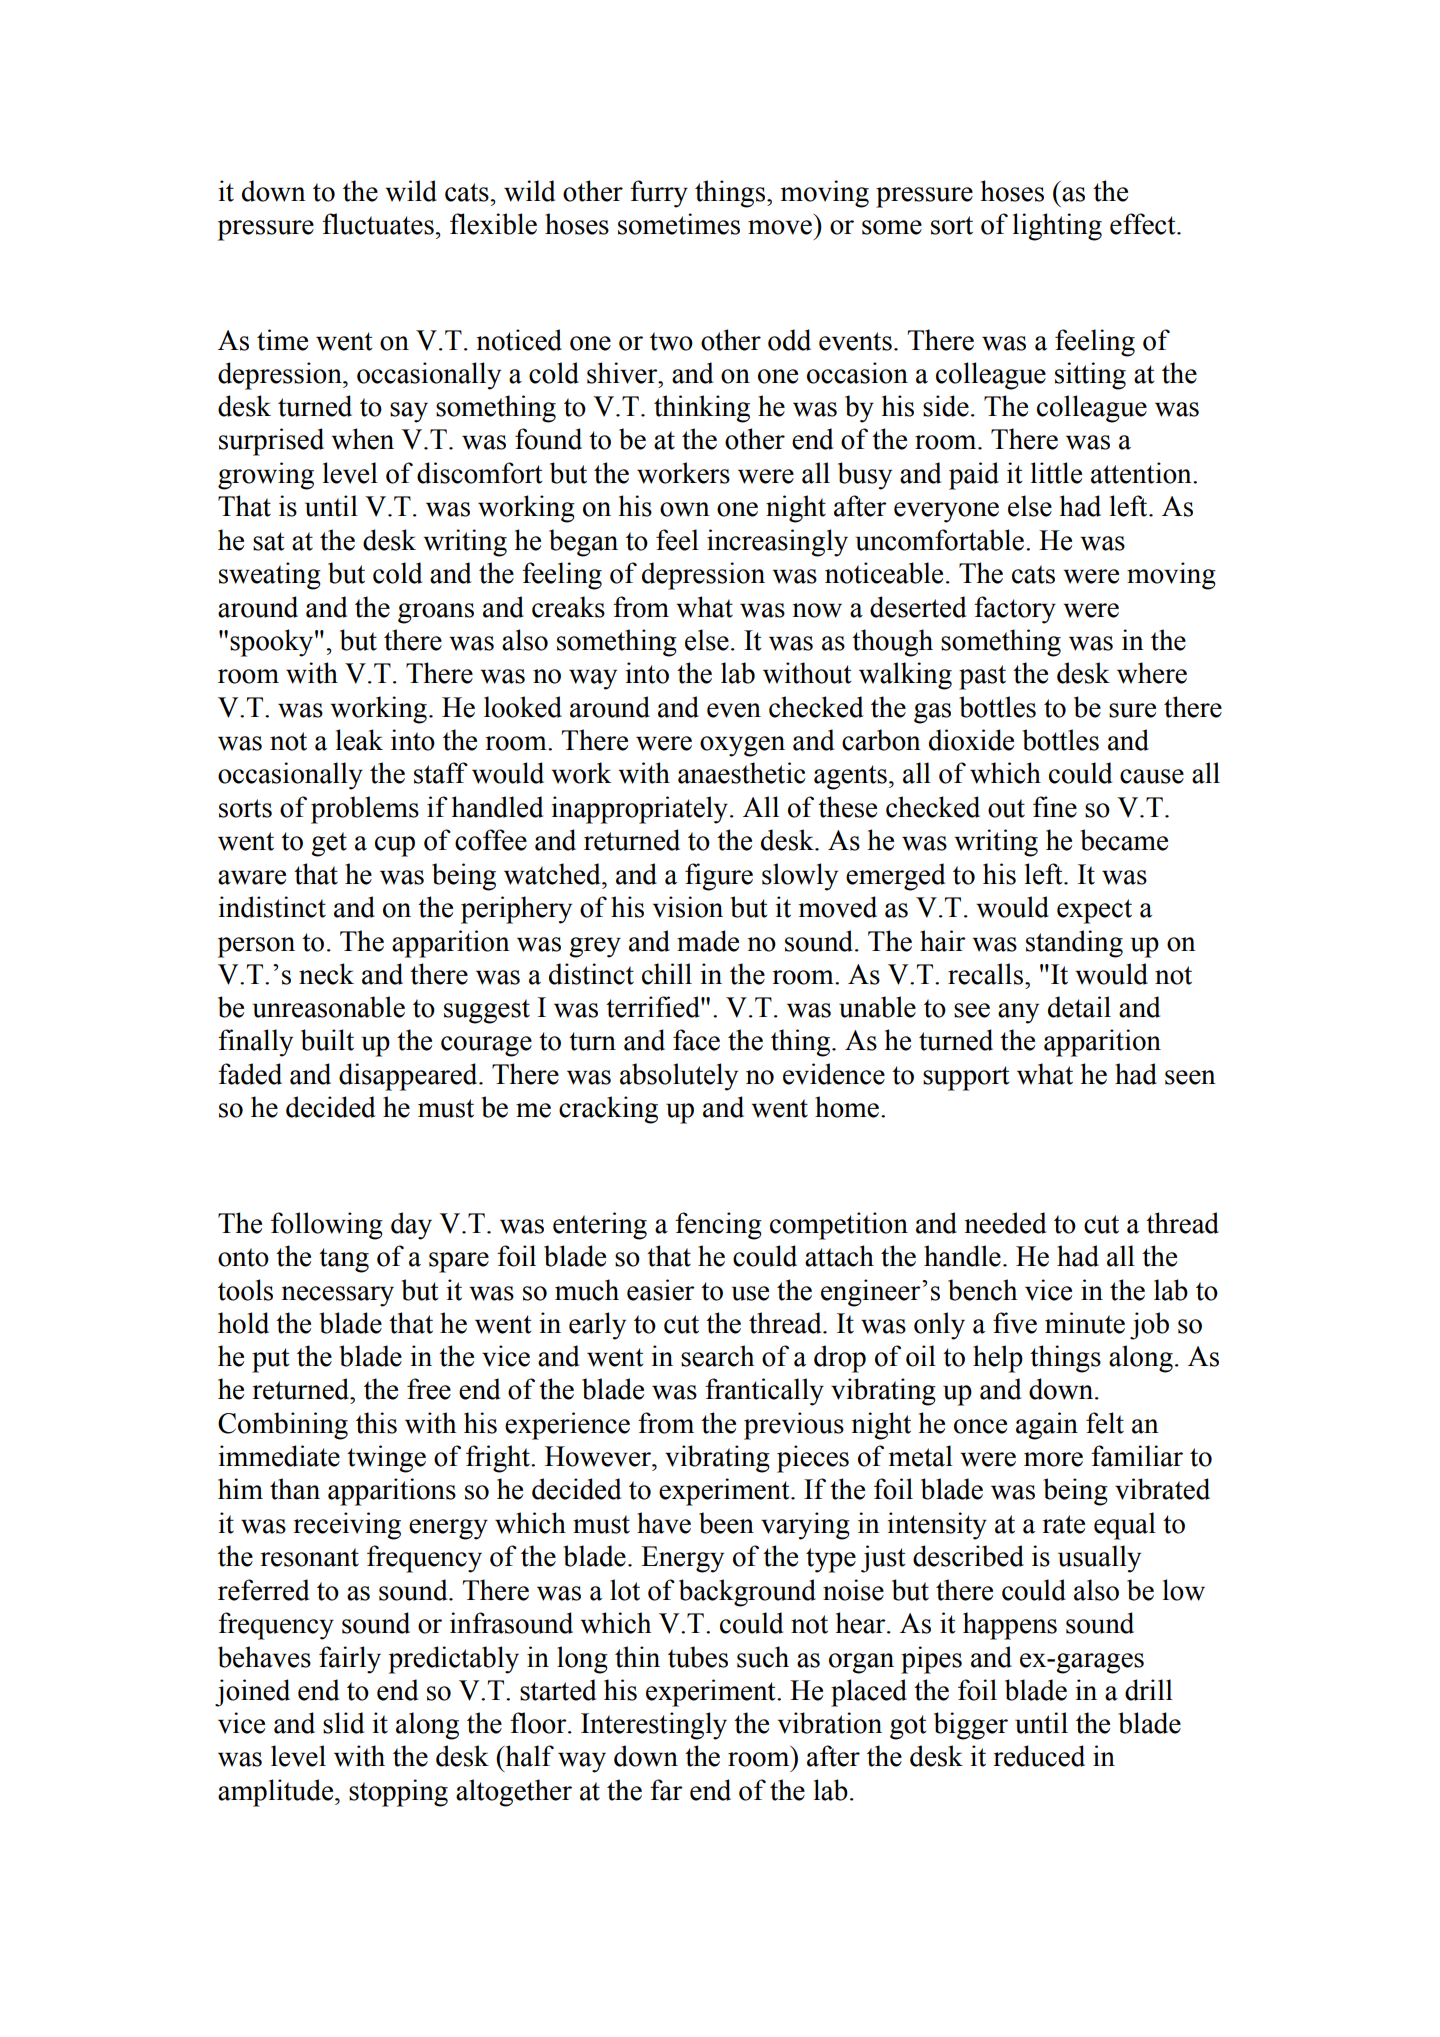 The image size is (1440, 2037). I want to click on furry, so click(659, 194).
